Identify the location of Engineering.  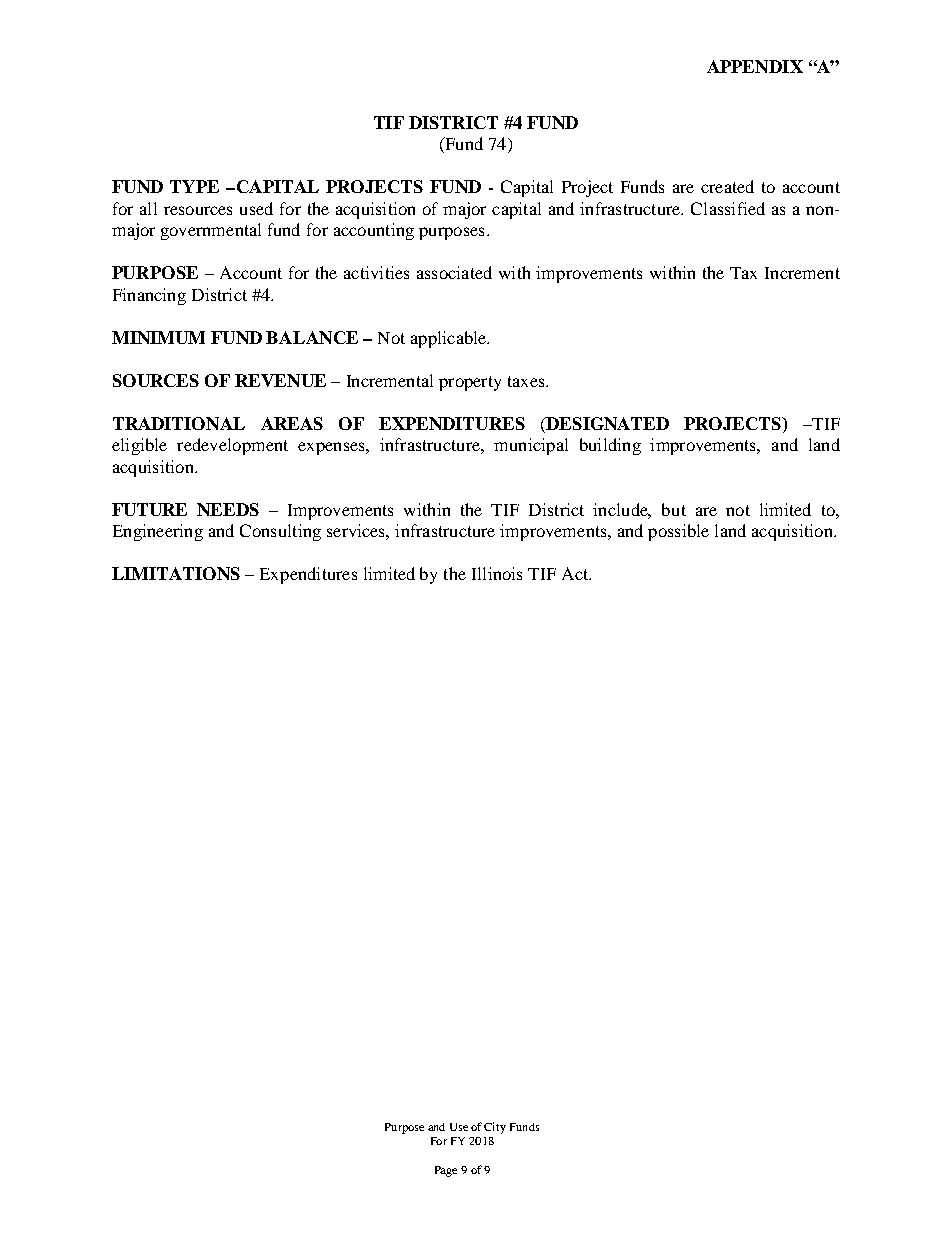
(158, 532).
